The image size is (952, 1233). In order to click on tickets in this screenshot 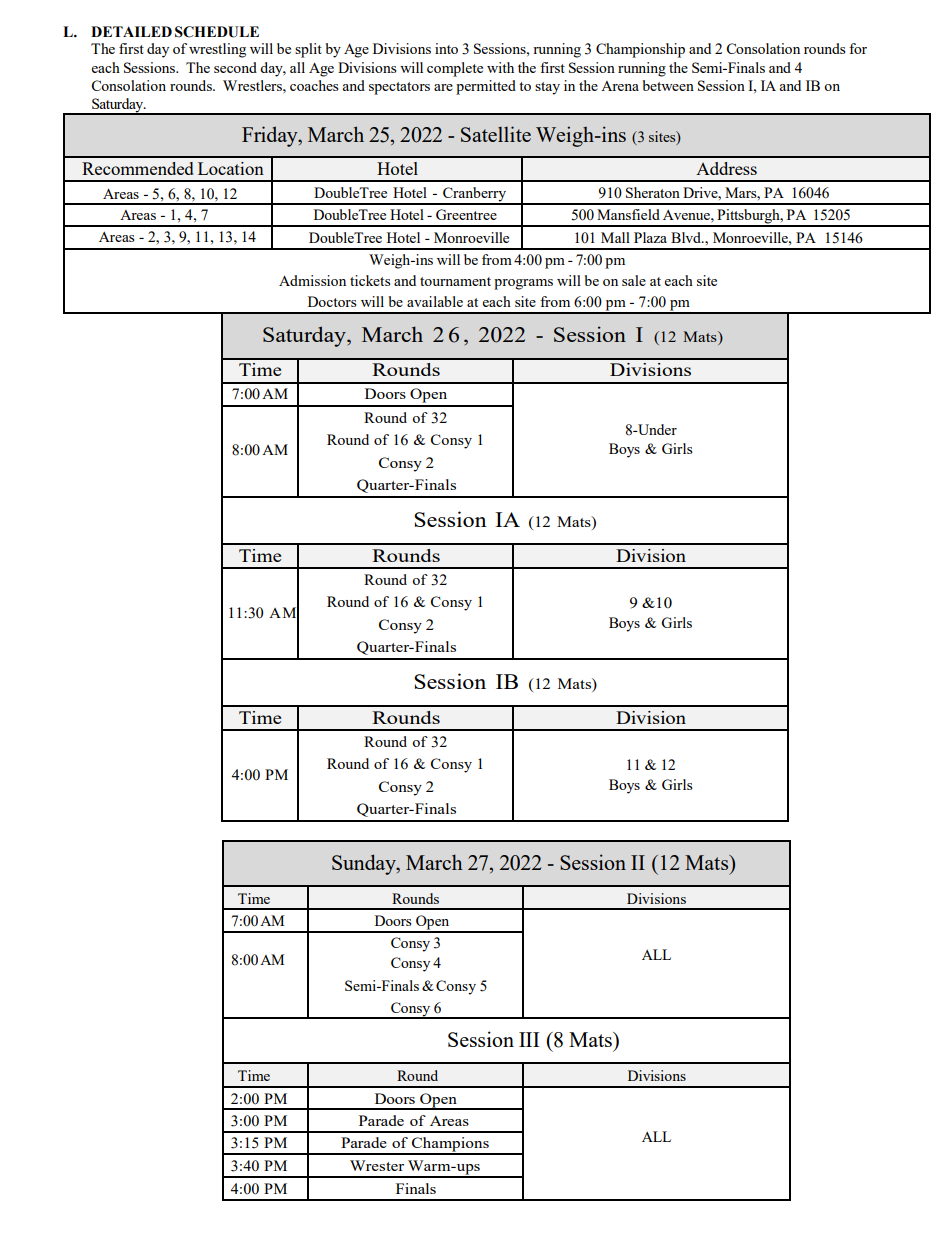, I will do `click(370, 280)`.
